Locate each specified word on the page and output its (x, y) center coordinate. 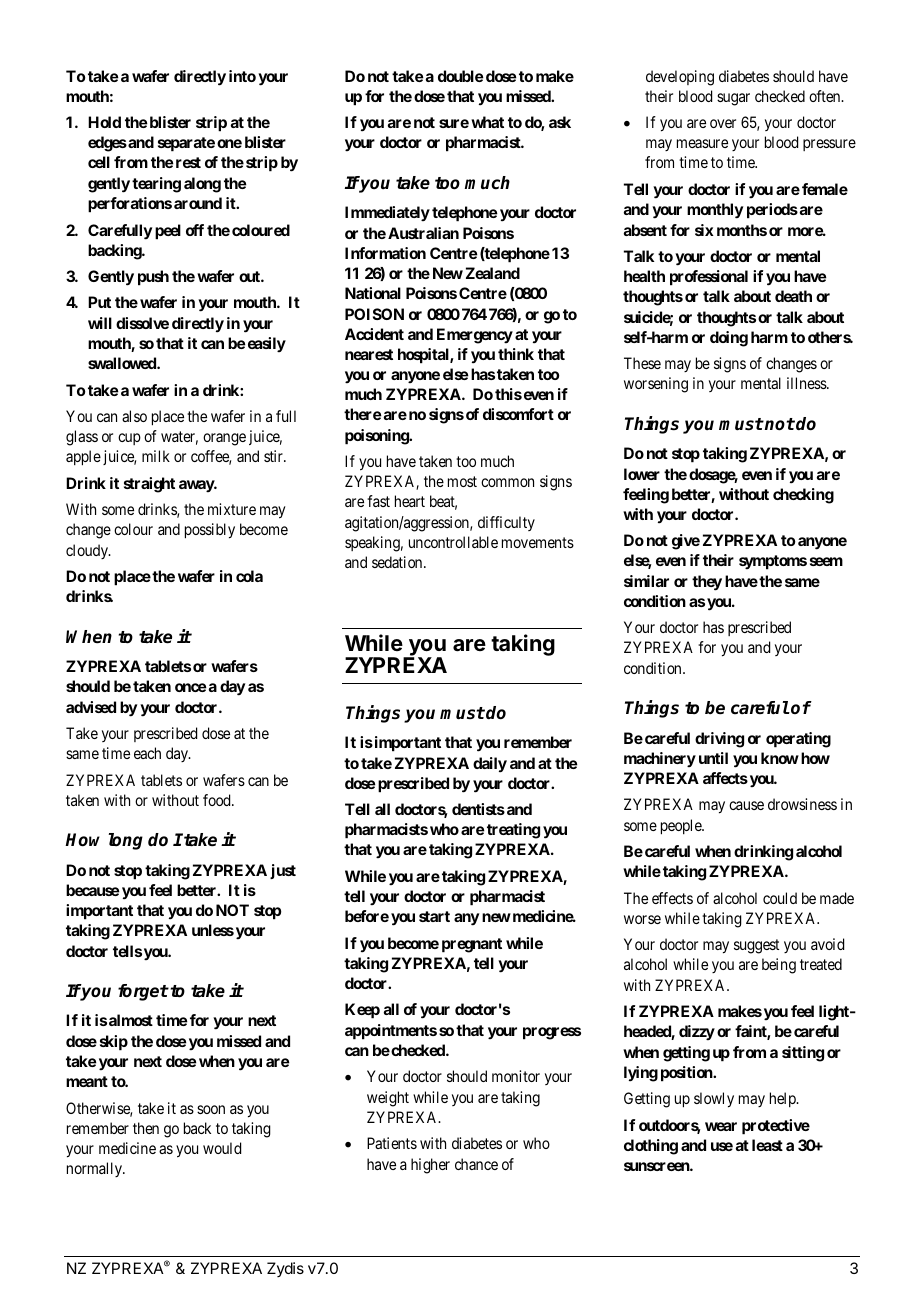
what (487, 122)
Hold (104, 122)
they (707, 583)
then (146, 1128)
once (191, 687)
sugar (733, 99)
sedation (398, 562)
